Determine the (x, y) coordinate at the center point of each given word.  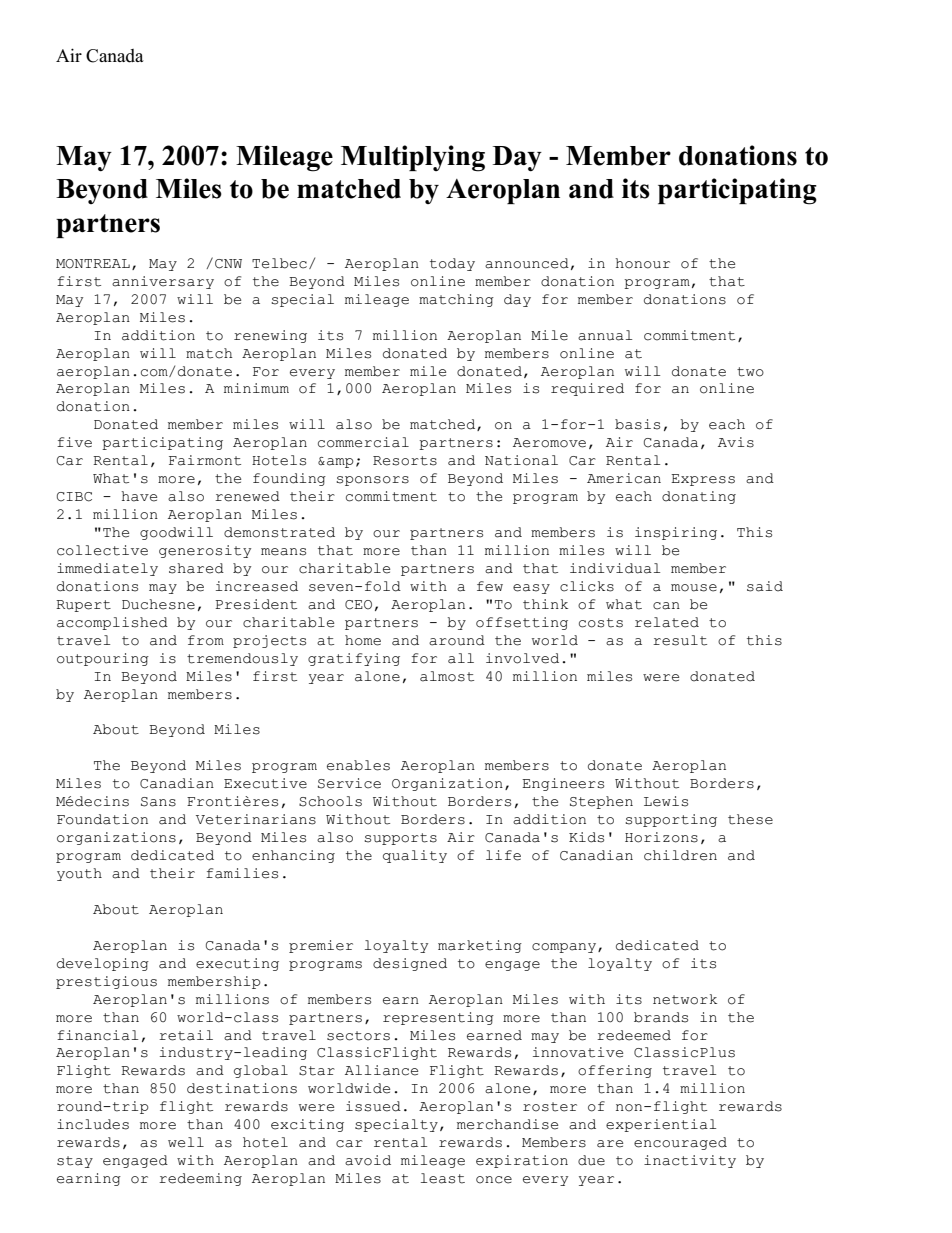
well (186, 1142)
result (680, 640)
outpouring (103, 659)
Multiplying (413, 158)
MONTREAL (93, 264)
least (443, 1178)
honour (643, 263)
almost (447, 676)
